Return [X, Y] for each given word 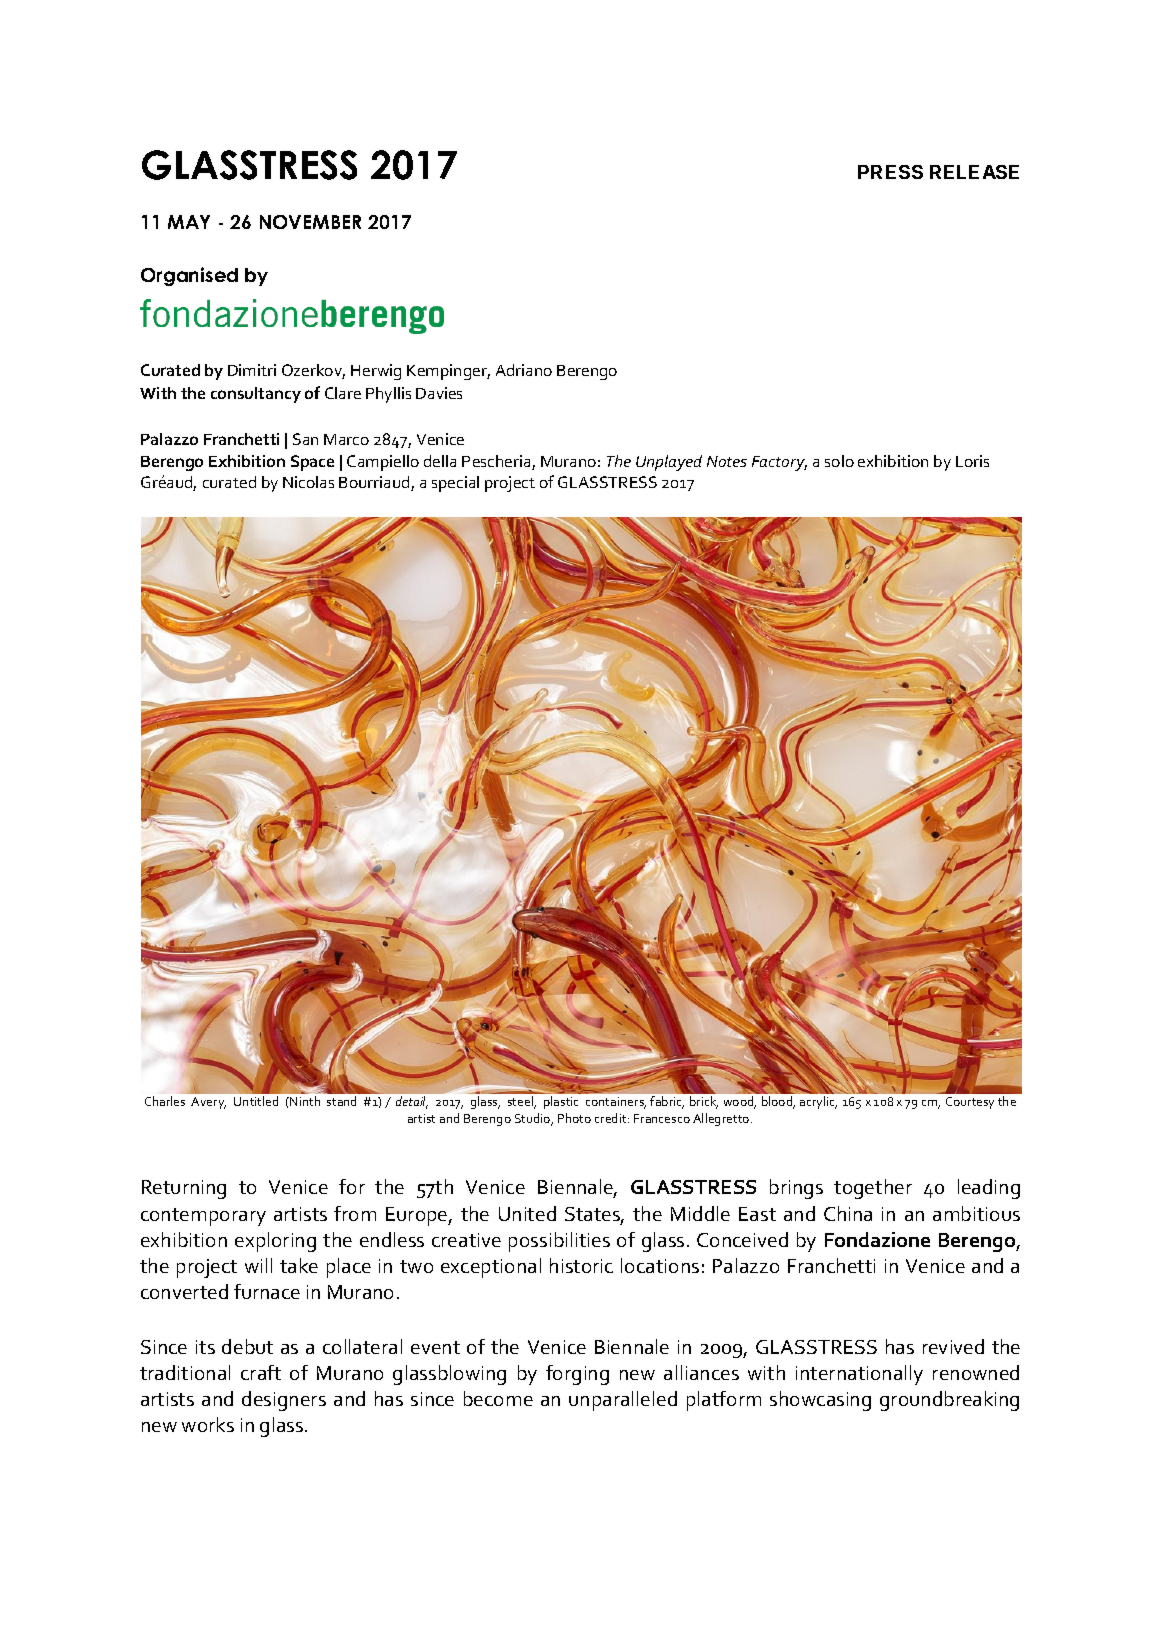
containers [616, 1103]
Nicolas [308, 482]
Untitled [256, 1101]
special [455, 484]
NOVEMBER [310, 222]
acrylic [818, 1102]
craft [261, 1372]
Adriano [524, 370]
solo [839, 461]
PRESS [890, 172]
